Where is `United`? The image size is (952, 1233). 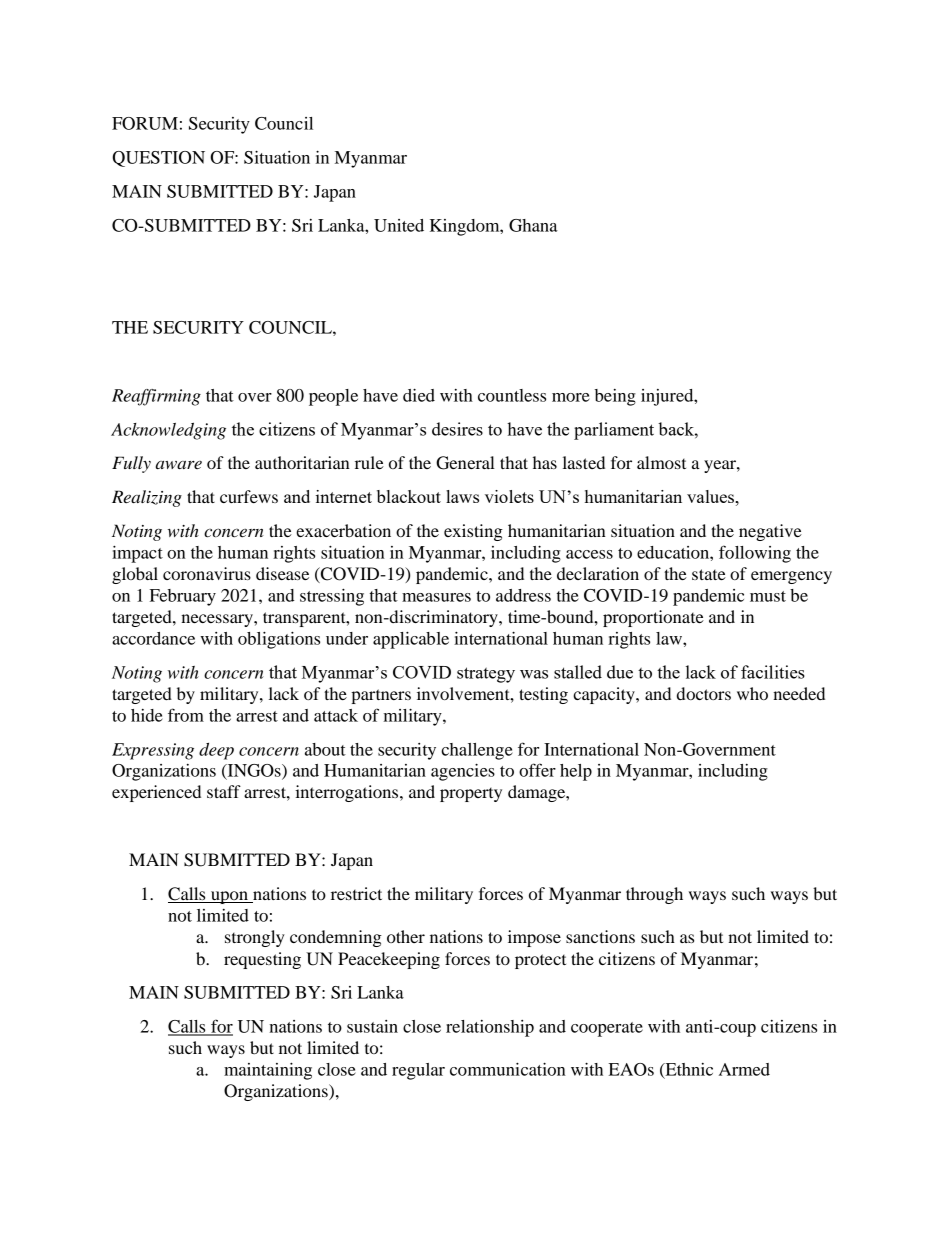
United is located at coordinates (399, 225).
